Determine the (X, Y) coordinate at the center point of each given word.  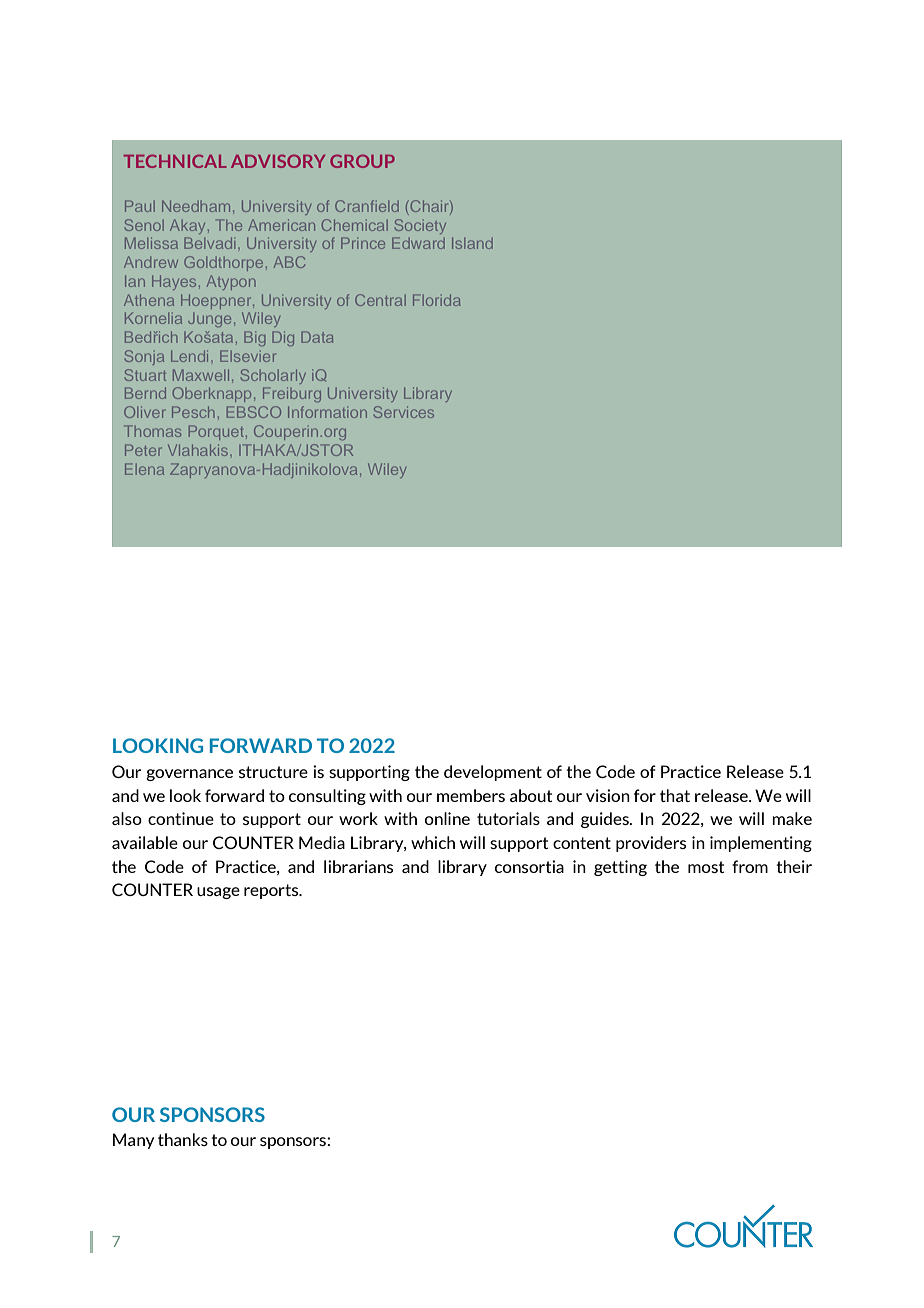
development (493, 773)
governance (189, 775)
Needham (196, 206)
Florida (437, 300)
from (750, 866)
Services (404, 412)
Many (133, 1141)
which (433, 842)
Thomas (152, 431)
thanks (183, 1139)
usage (218, 893)
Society (420, 226)
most (706, 867)
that (675, 795)
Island (472, 243)
